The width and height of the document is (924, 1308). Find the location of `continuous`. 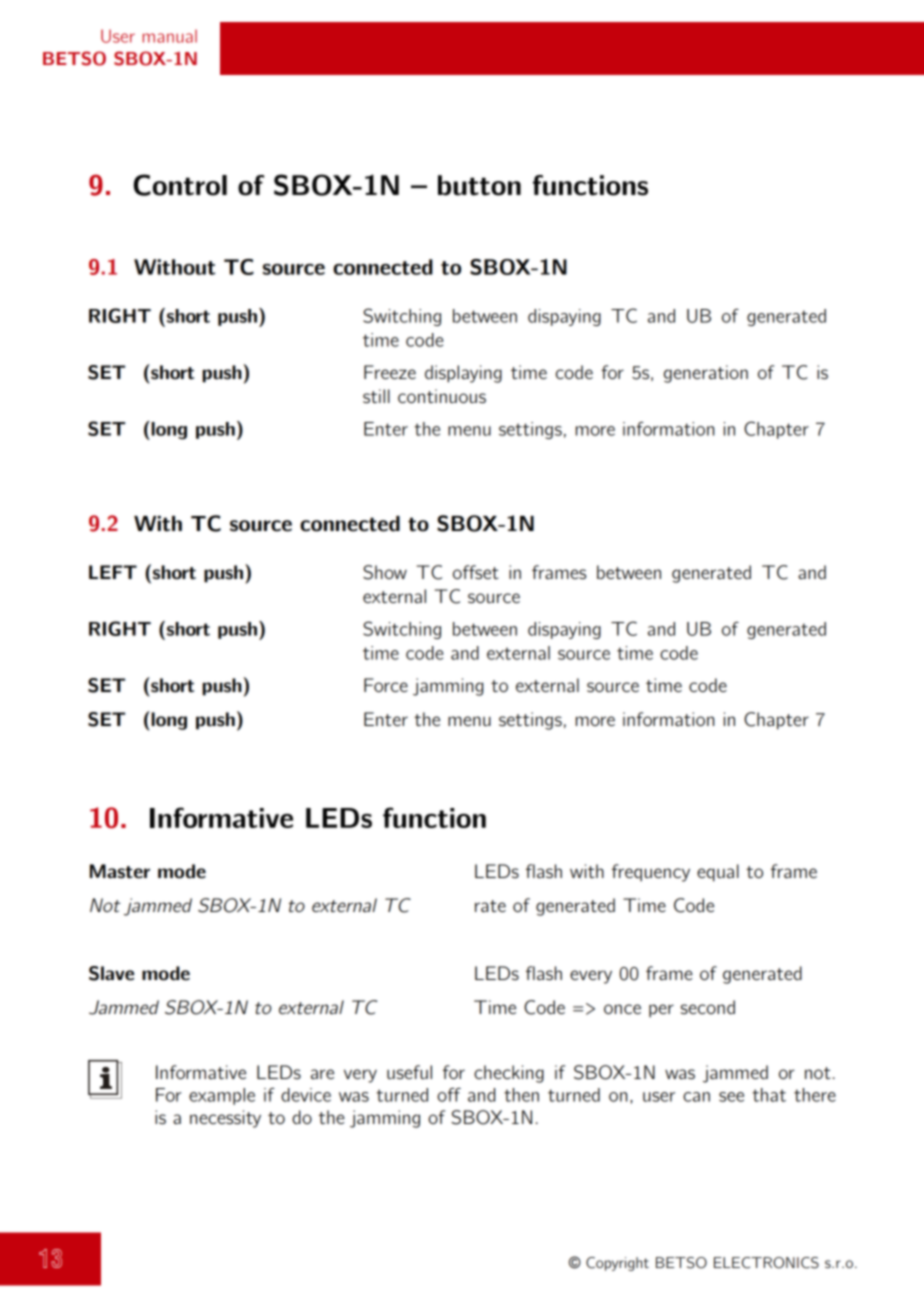

continuous is located at coordinates (442, 396).
